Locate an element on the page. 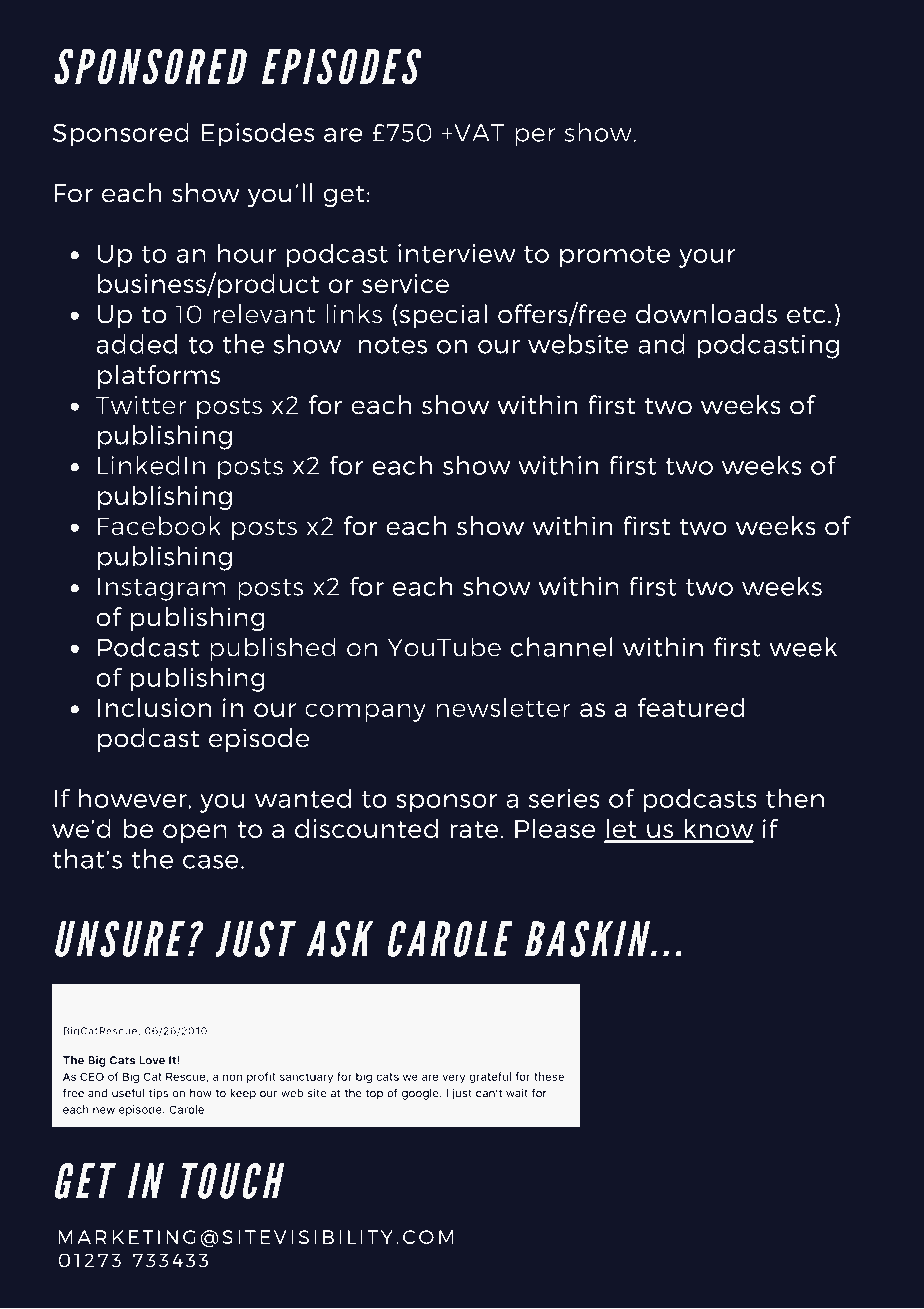 This page has width=924, height=1309. platforms is located at coordinates (159, 377).
